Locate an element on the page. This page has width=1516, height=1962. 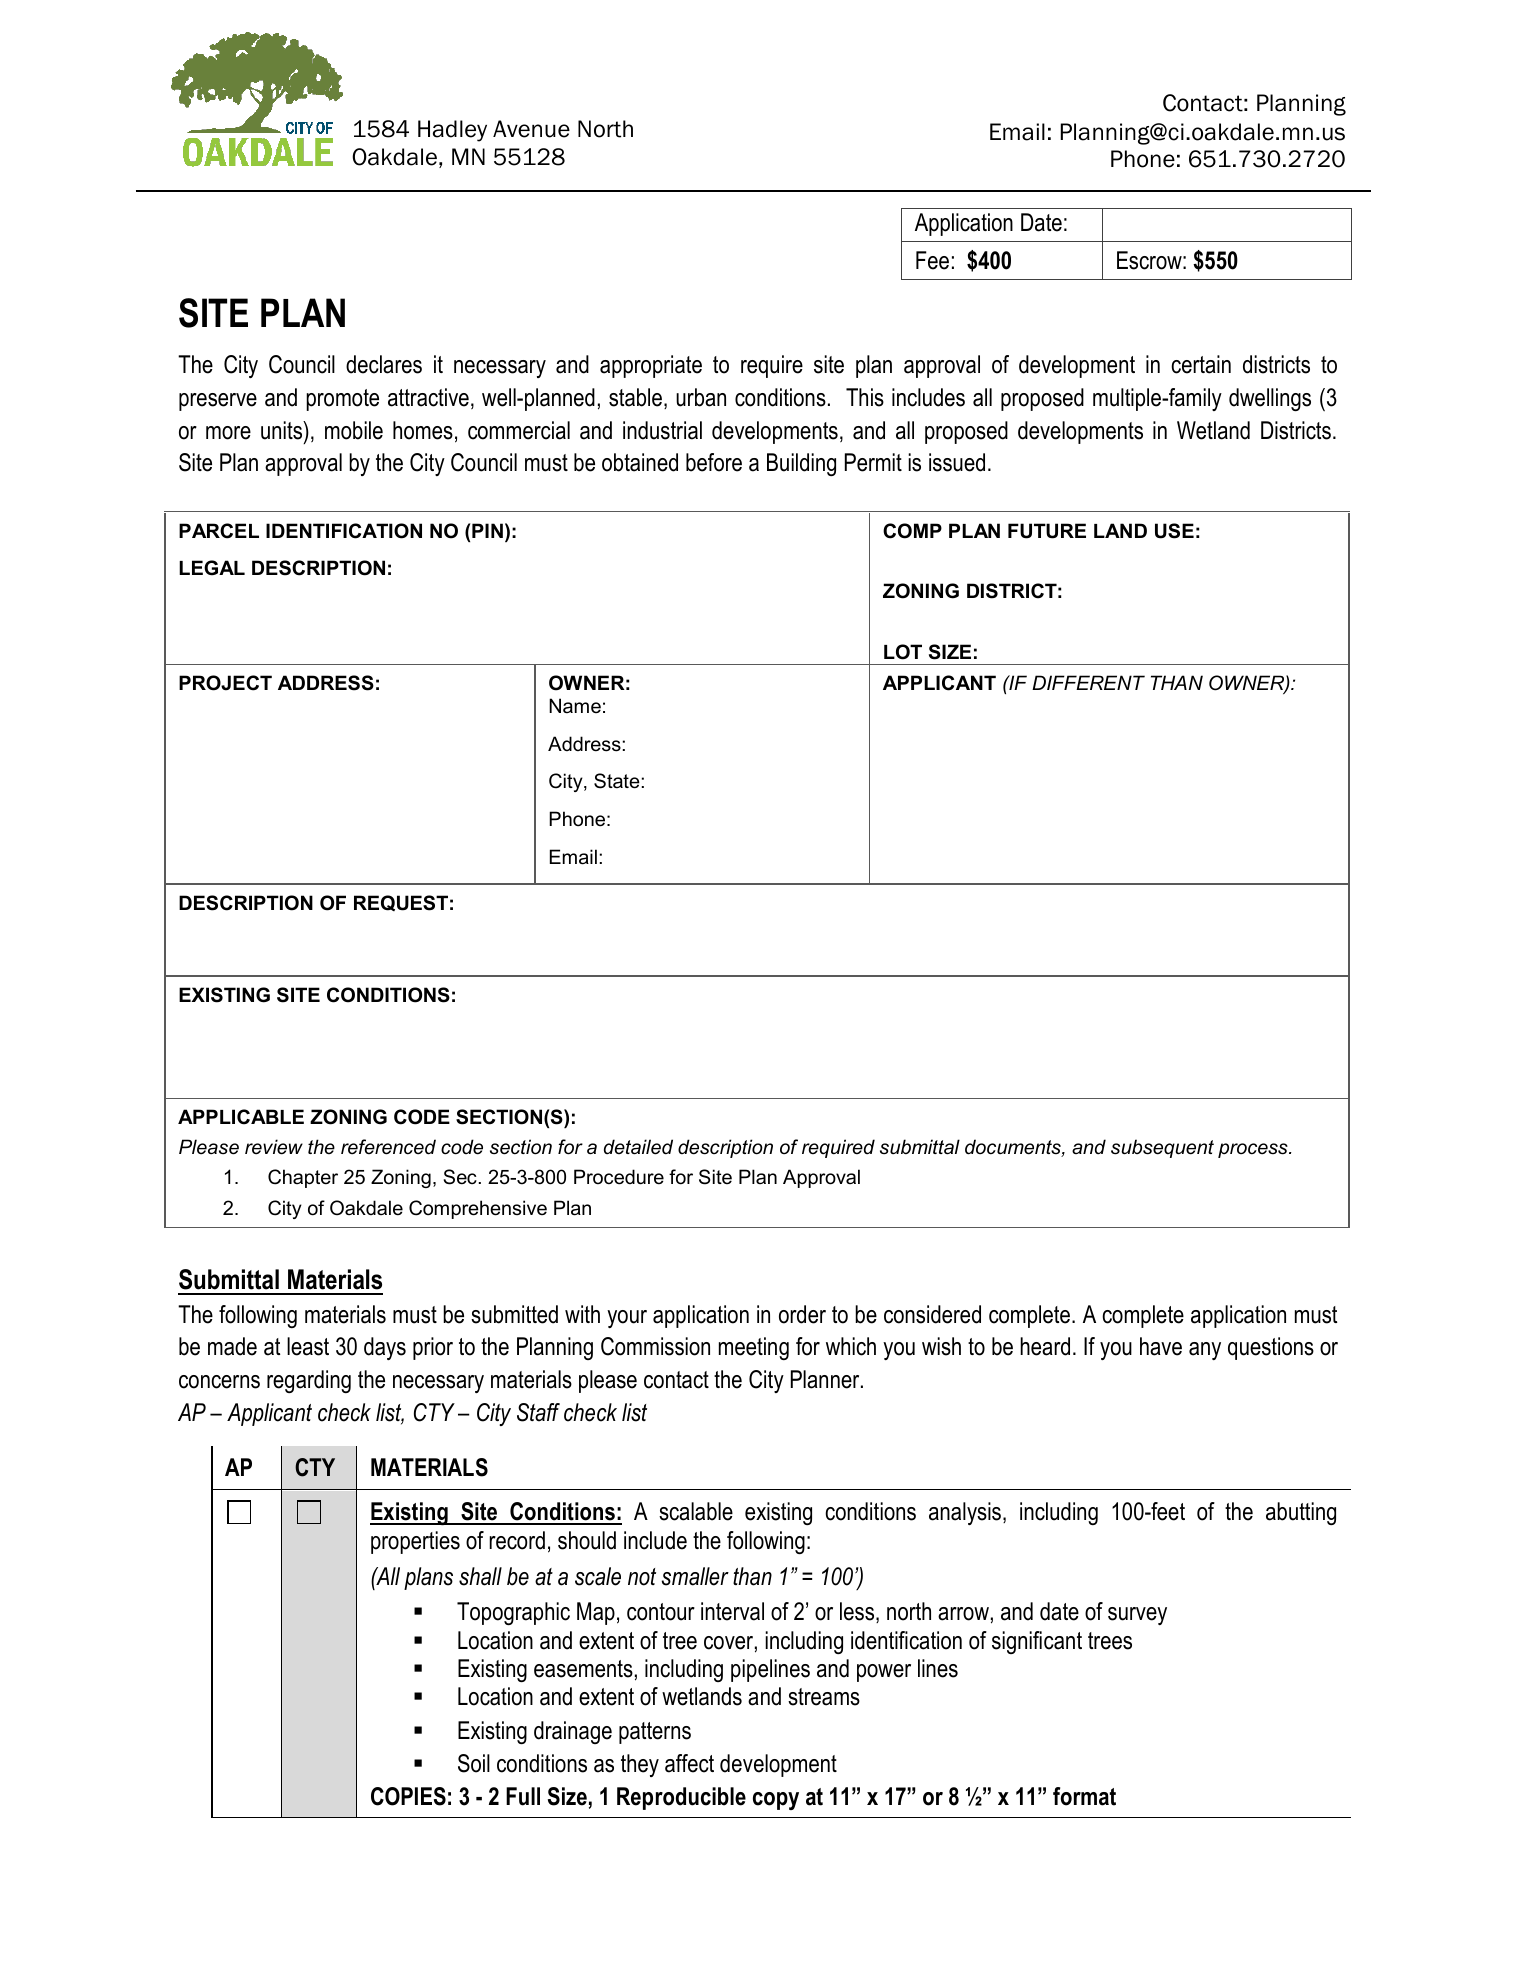
copy is located at coordinates (776, 1801).
